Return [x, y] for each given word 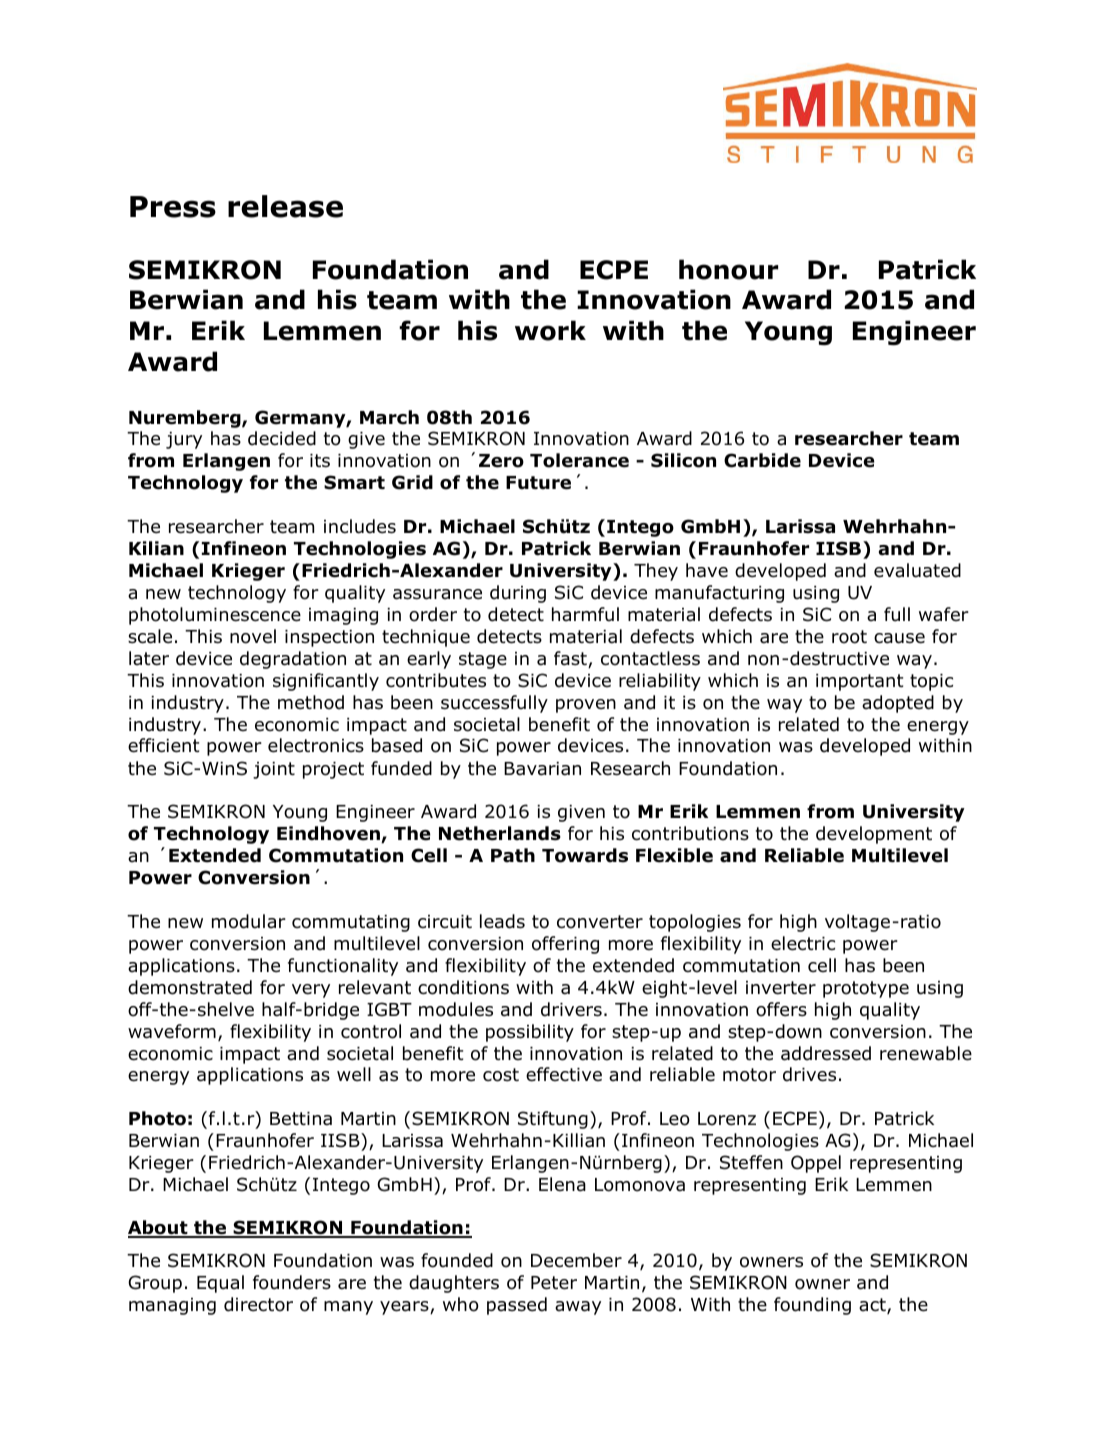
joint [274, 770]
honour [728, 269]
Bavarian [542, 769]
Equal [220, 1284]
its [320, 461]
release [285, 206]
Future [538, 483]
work [550, 330]
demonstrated [190, 987]
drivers [571, 1009]
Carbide [762, 460]
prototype [866, 989]
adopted [898, 704]
